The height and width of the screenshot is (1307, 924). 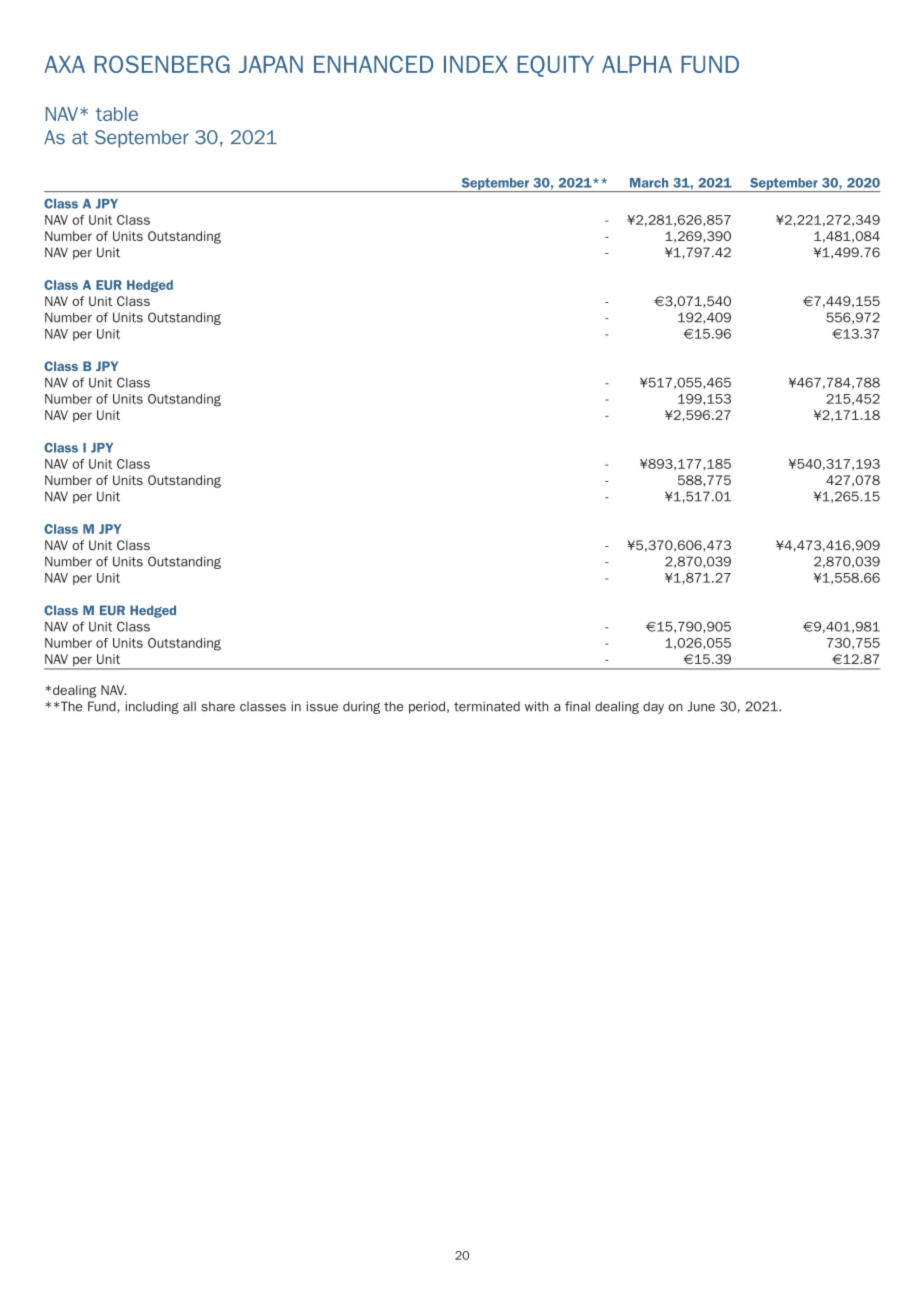 What do you see at coordinates (117, 114) in the screenshot?
I see `table` at bounding box center [117, 114].
